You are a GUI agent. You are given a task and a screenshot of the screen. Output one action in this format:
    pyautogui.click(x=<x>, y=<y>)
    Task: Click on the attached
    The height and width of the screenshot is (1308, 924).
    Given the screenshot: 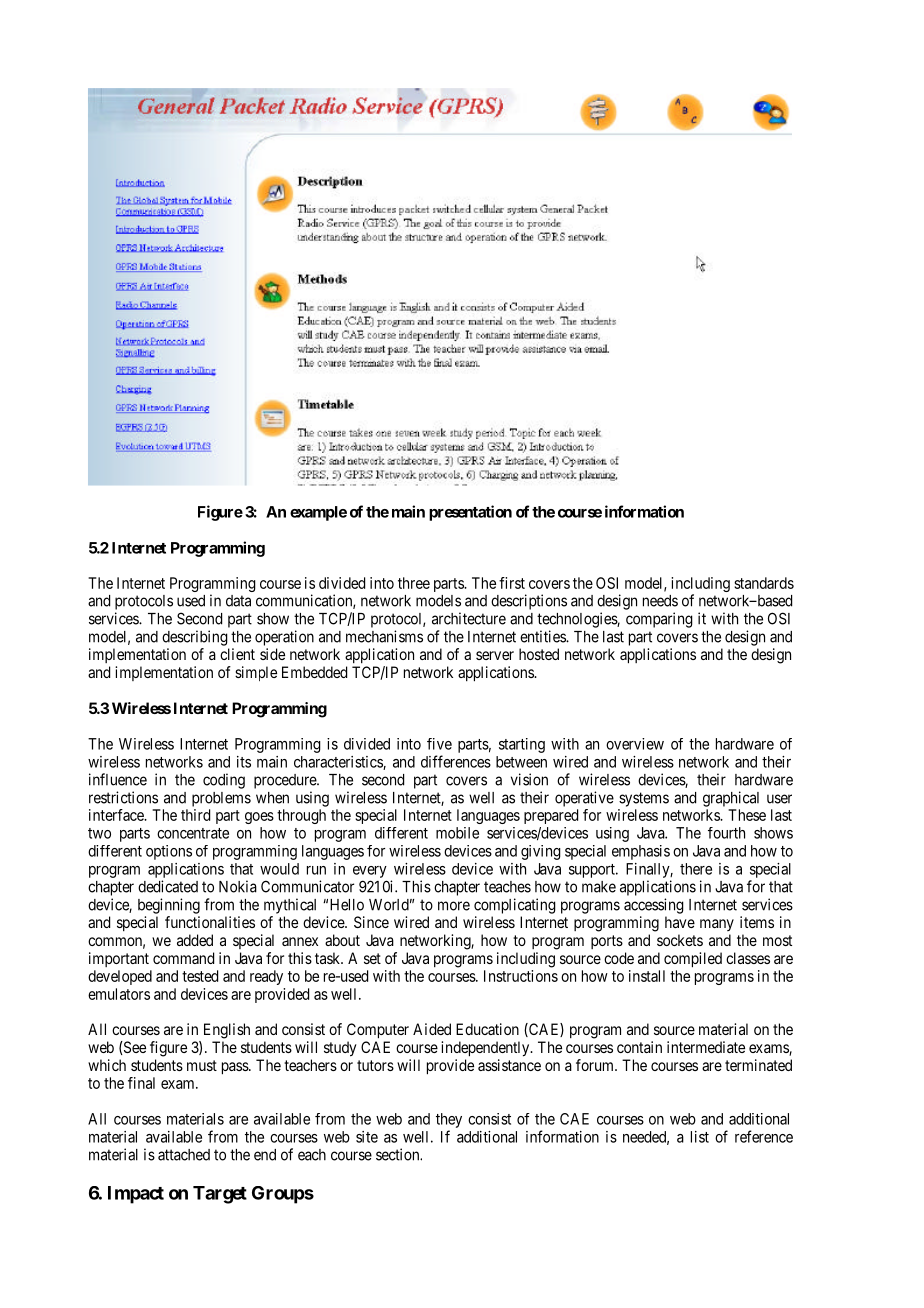 What is the action you would take?
    pyautogui.click(x=184, y=1155)
